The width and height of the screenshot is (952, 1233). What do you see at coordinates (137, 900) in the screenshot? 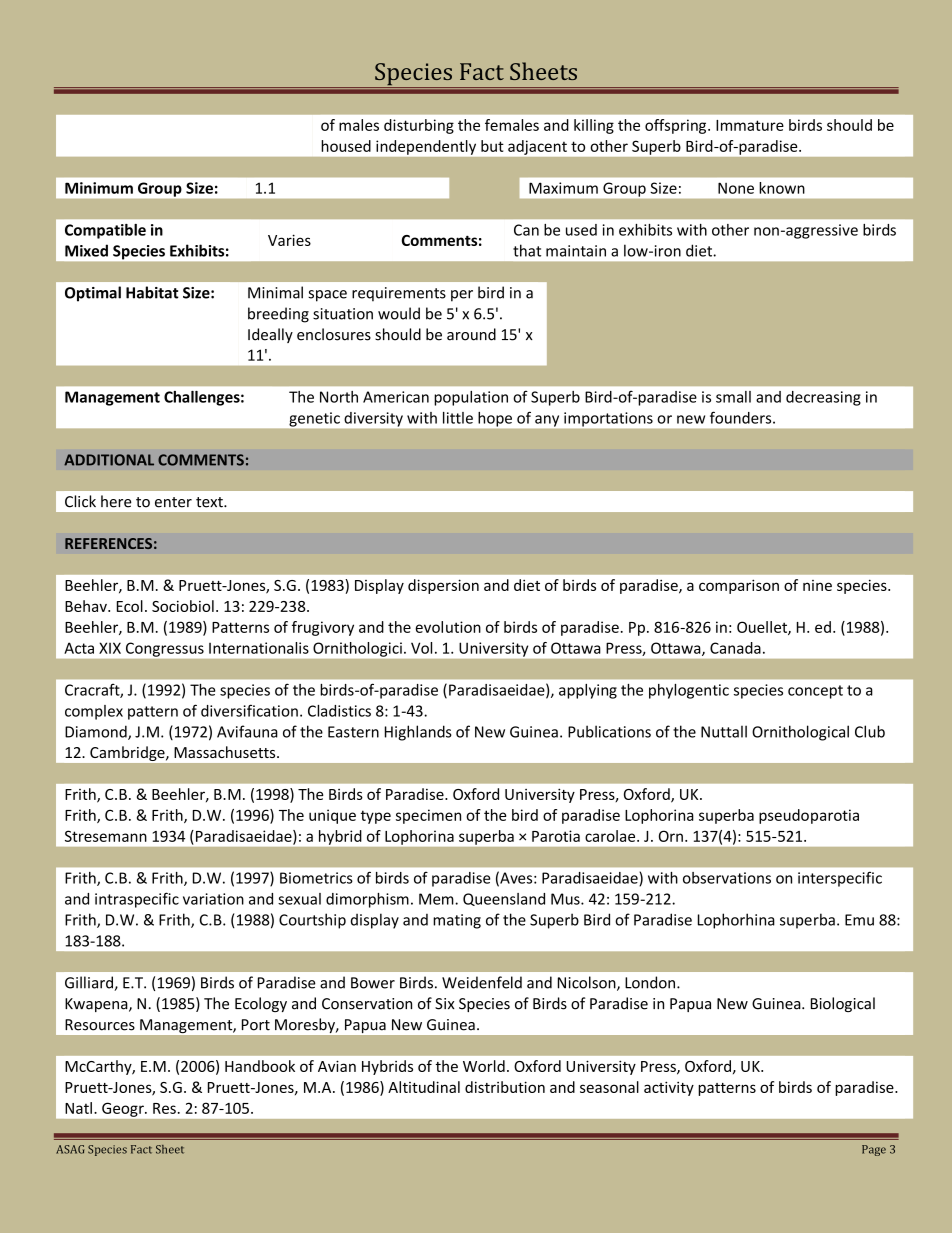
I see `intraspecific` at bounding box center [137, 900].
